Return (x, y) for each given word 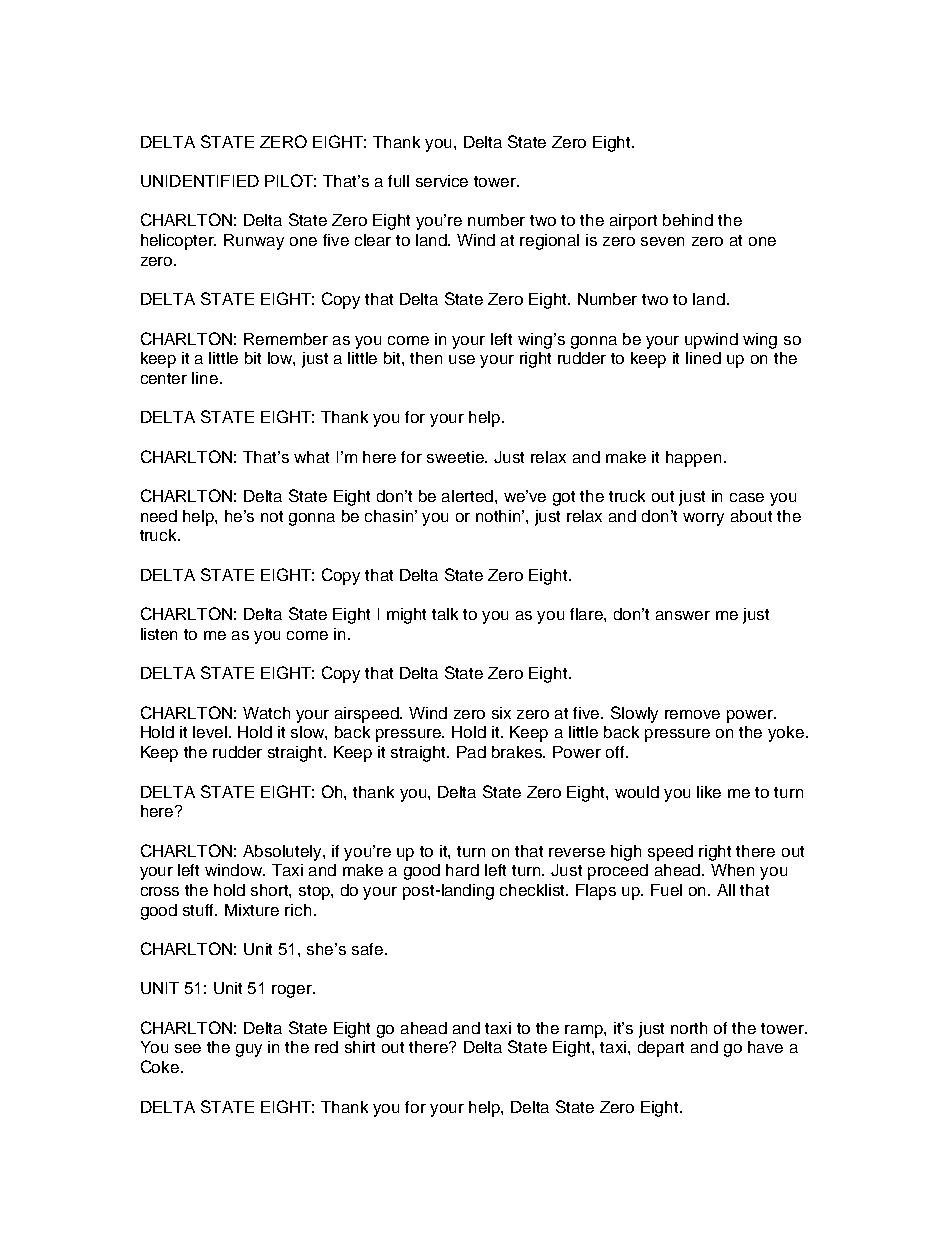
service (442, 181)
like (709, 792)
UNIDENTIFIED (200, 181)
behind (688, 220)
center (164, 378)
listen (159, 634)
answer (683, 615)
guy (249, 1050)
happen (693, 459)
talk (445, 614)
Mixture (252, 910)
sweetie (457, 457)
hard (462, 870)
